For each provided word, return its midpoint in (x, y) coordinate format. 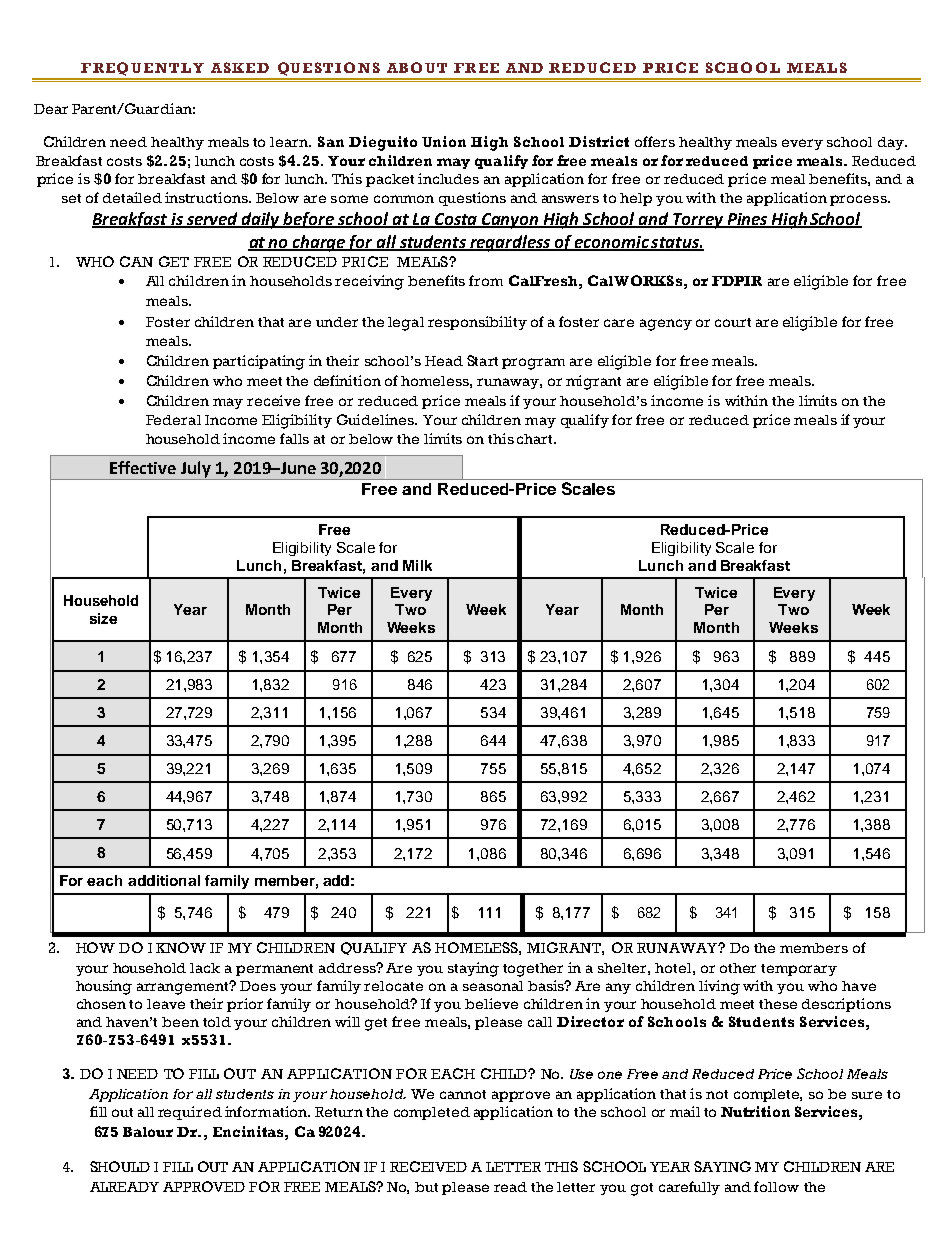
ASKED (240, 67)
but (426, 1187)
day (892, 143)
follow (776, 1186)
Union (444, 141)
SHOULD (120, 1166)
